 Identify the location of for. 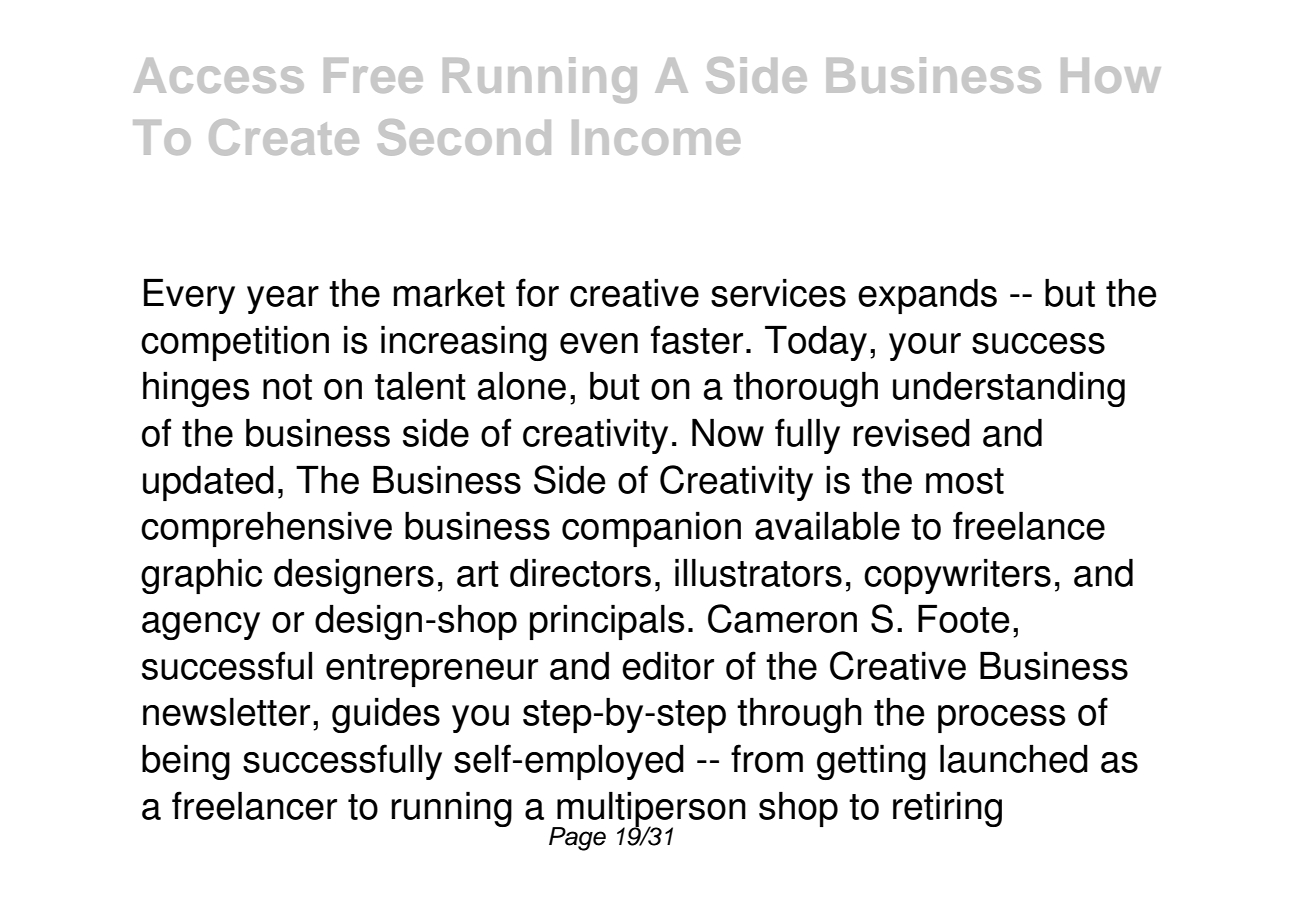
(537, 292).
